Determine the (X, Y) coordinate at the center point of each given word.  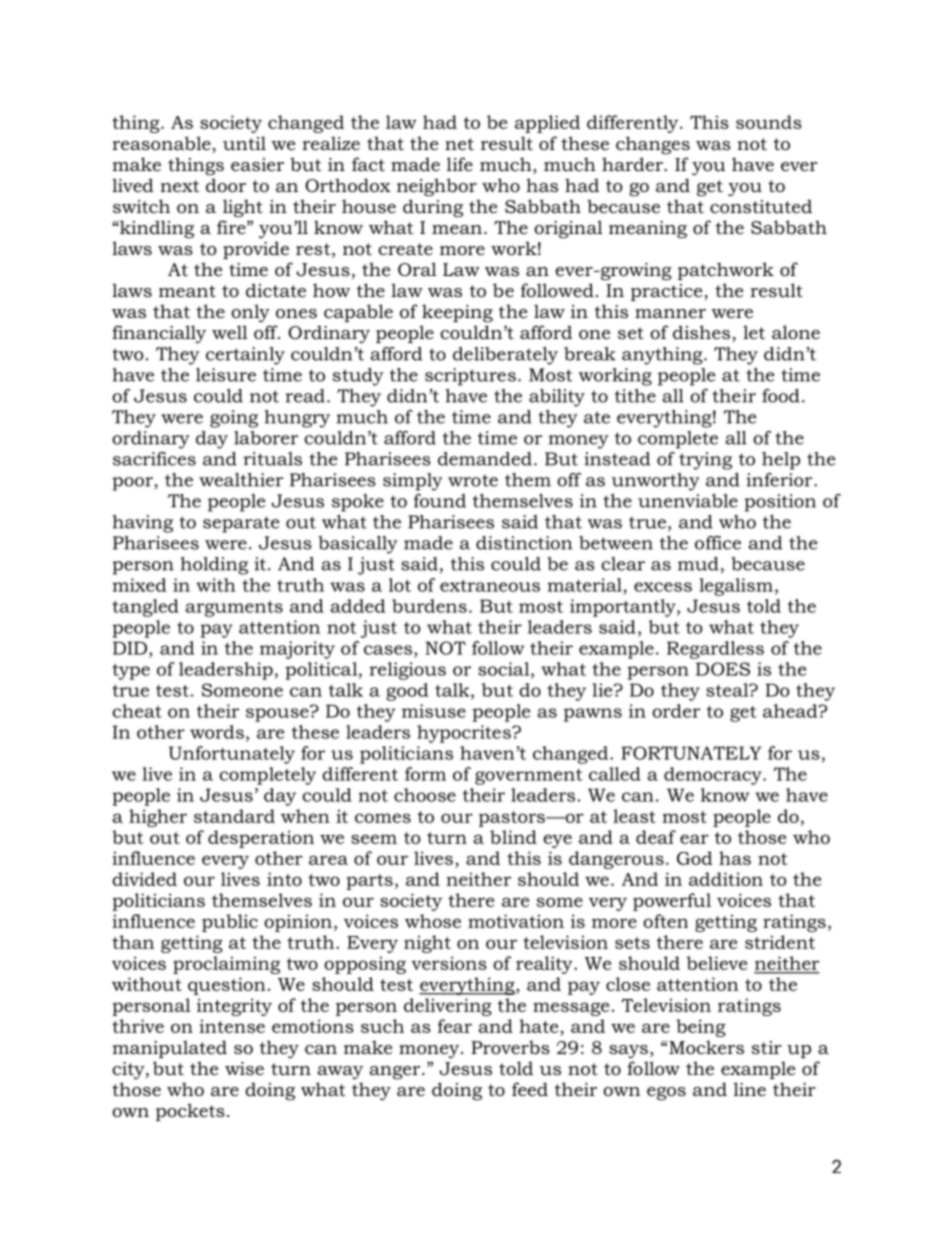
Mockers (706, 1047)
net (459, 144)
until (244, 143)
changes (653, 145)
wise (244, 1068)
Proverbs (510, 1047)
